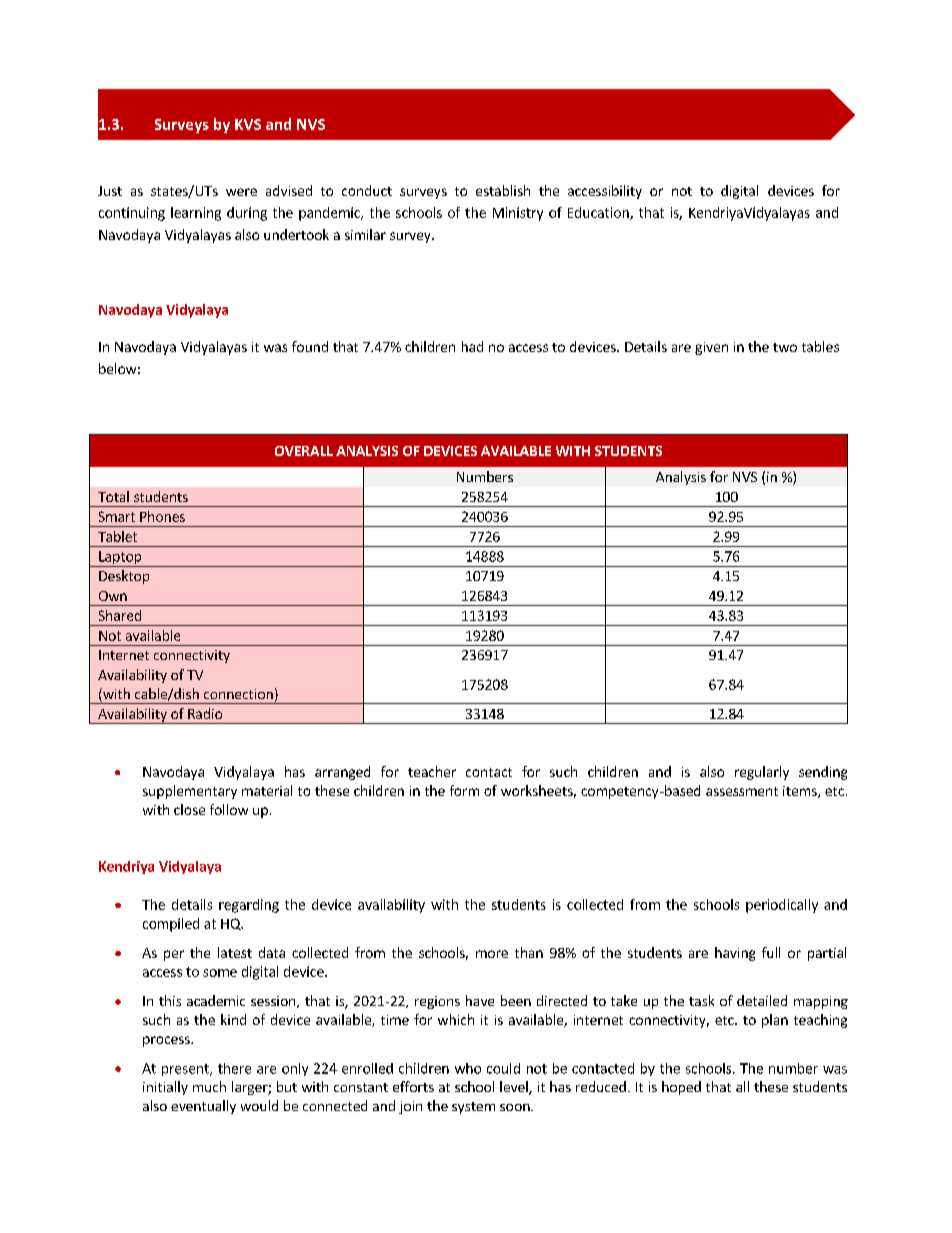  What do you see at coordinates (464, 790) in the page?
I see `form` at bounding box center [464, 790].
